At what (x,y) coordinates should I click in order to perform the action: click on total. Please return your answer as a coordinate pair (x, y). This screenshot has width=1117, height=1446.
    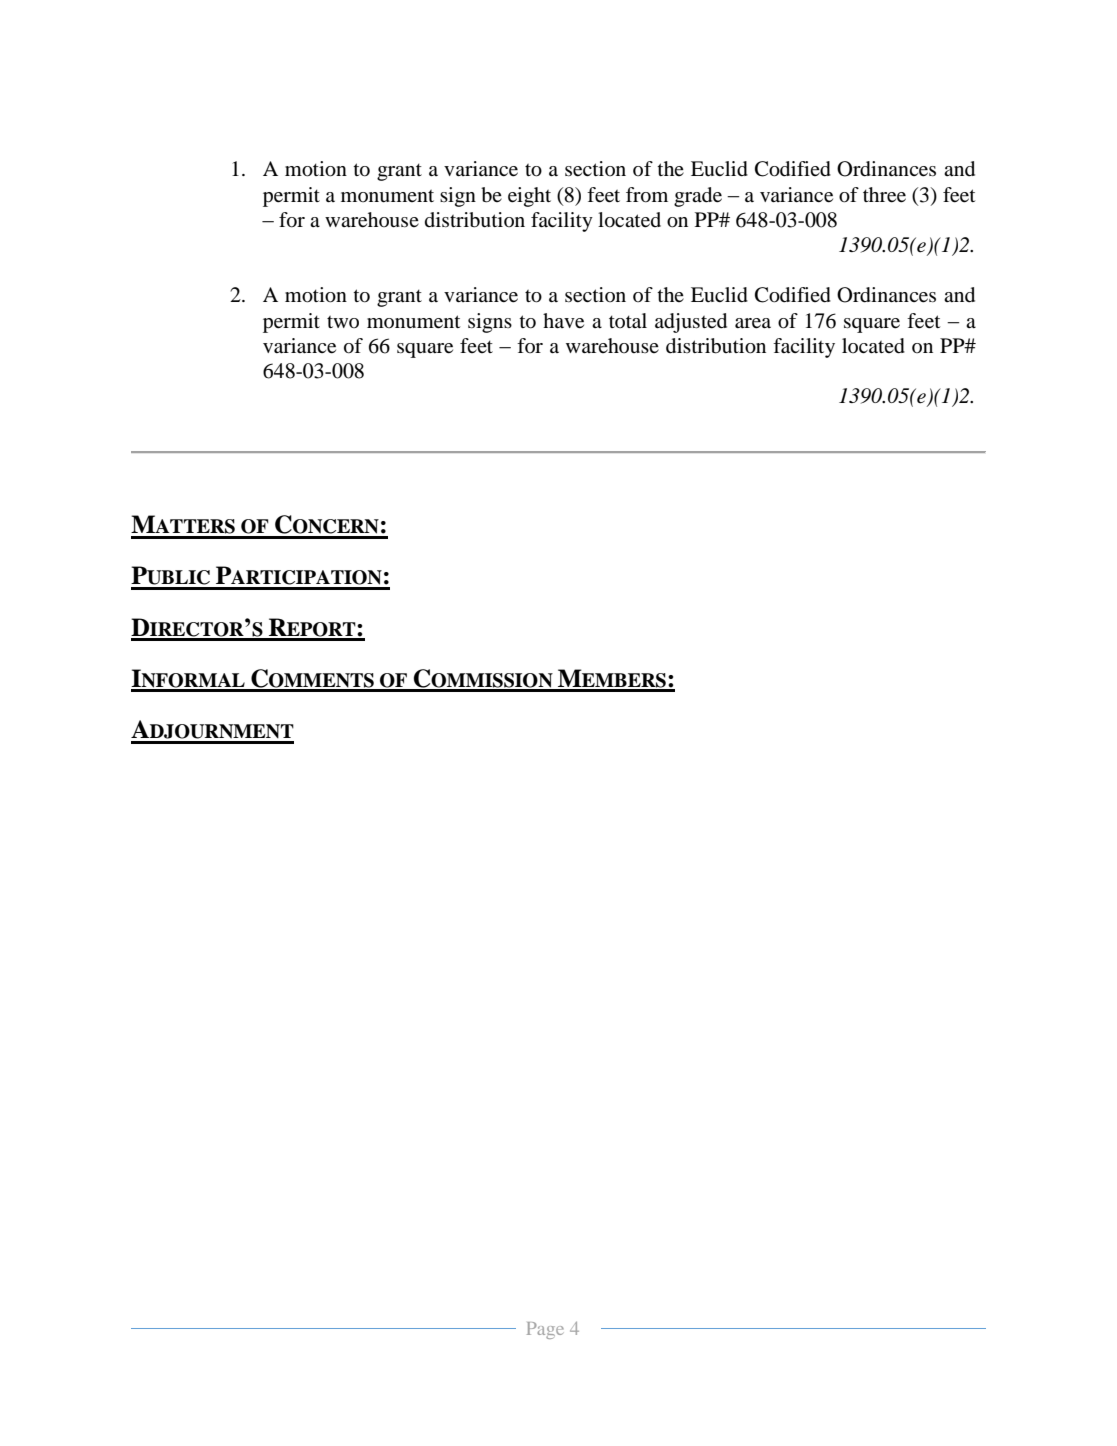
    Looking at the image, I should click on (628, 321).
